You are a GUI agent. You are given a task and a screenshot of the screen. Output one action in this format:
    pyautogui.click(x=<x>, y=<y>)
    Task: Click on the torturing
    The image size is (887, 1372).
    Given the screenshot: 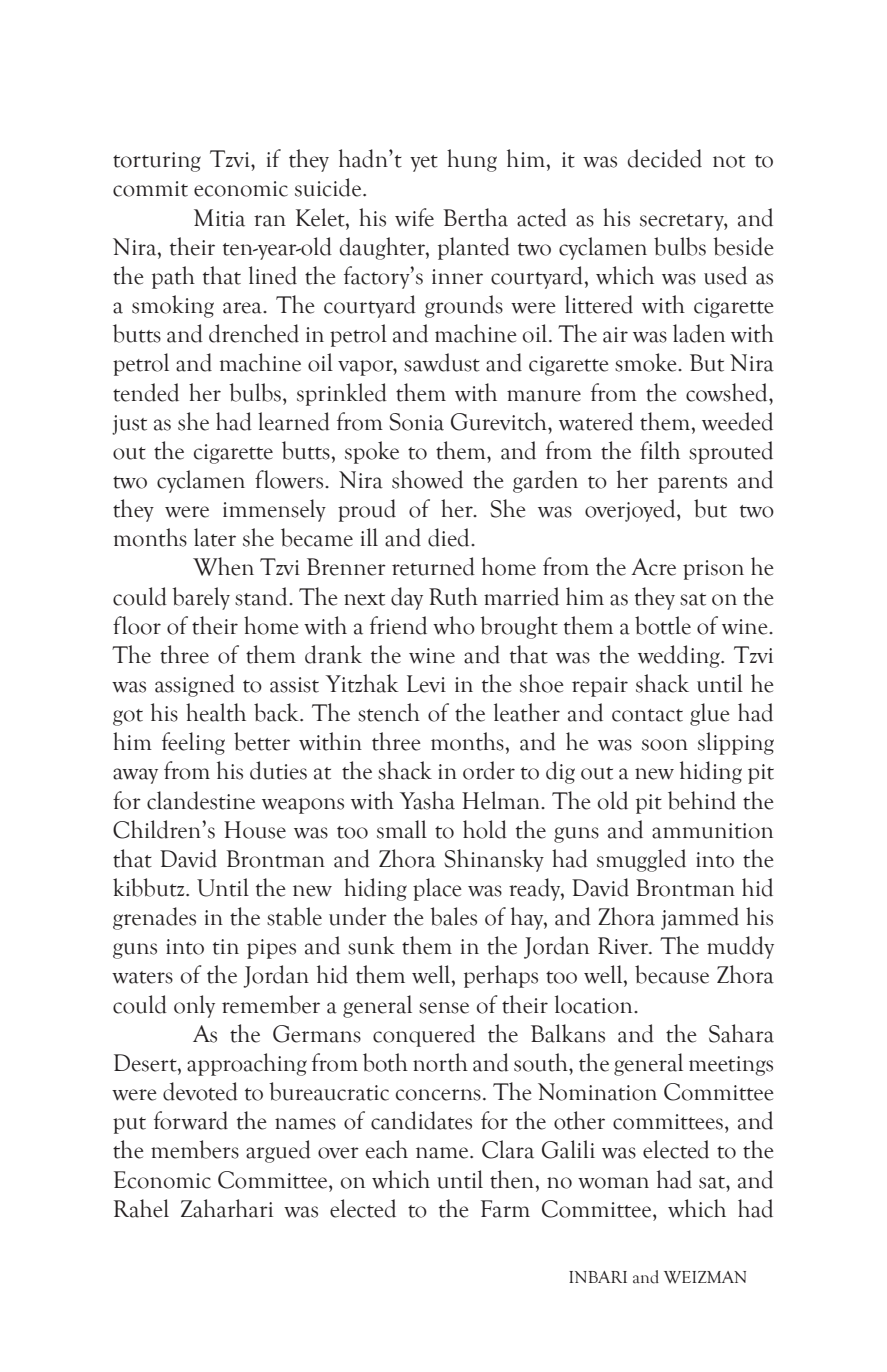 What is the action you would take?
    pyautogui.click(x=157, y=162)
